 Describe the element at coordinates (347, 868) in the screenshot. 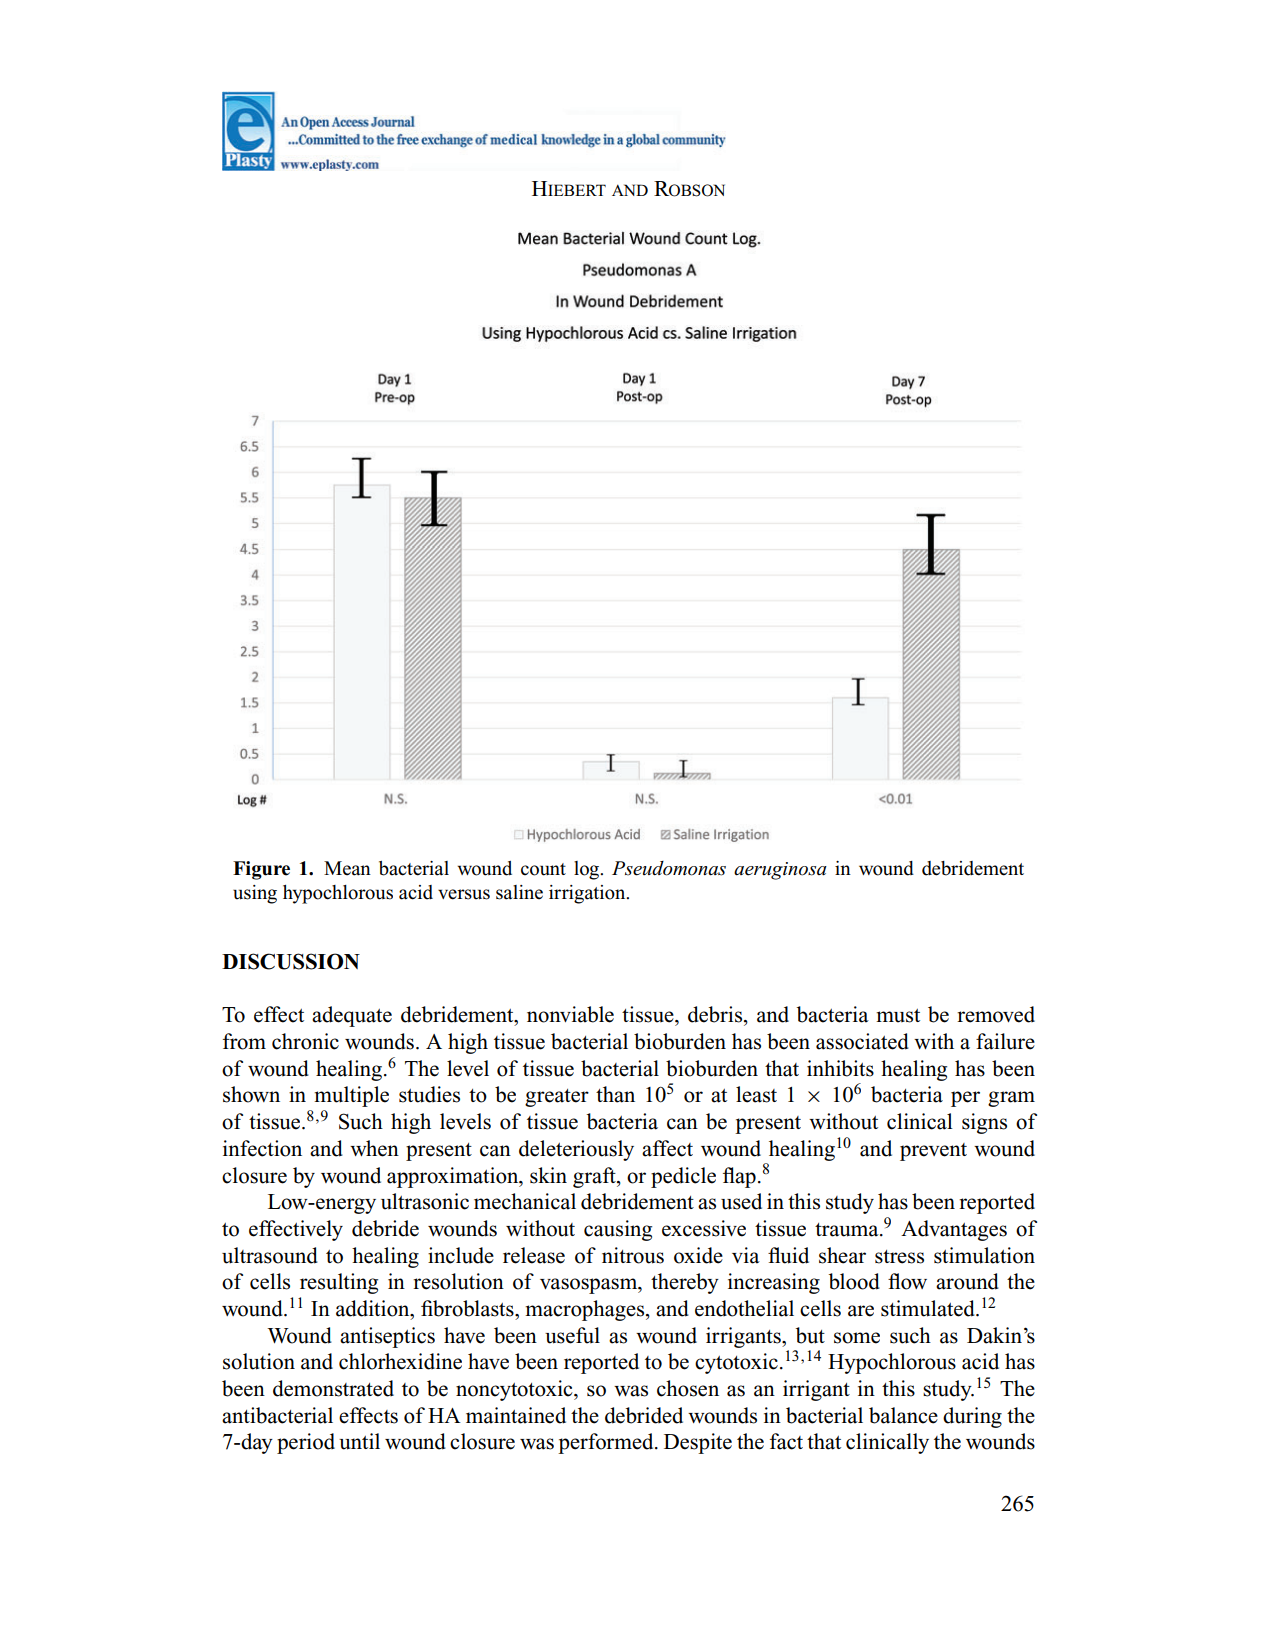

I see `Mean` at that location.
